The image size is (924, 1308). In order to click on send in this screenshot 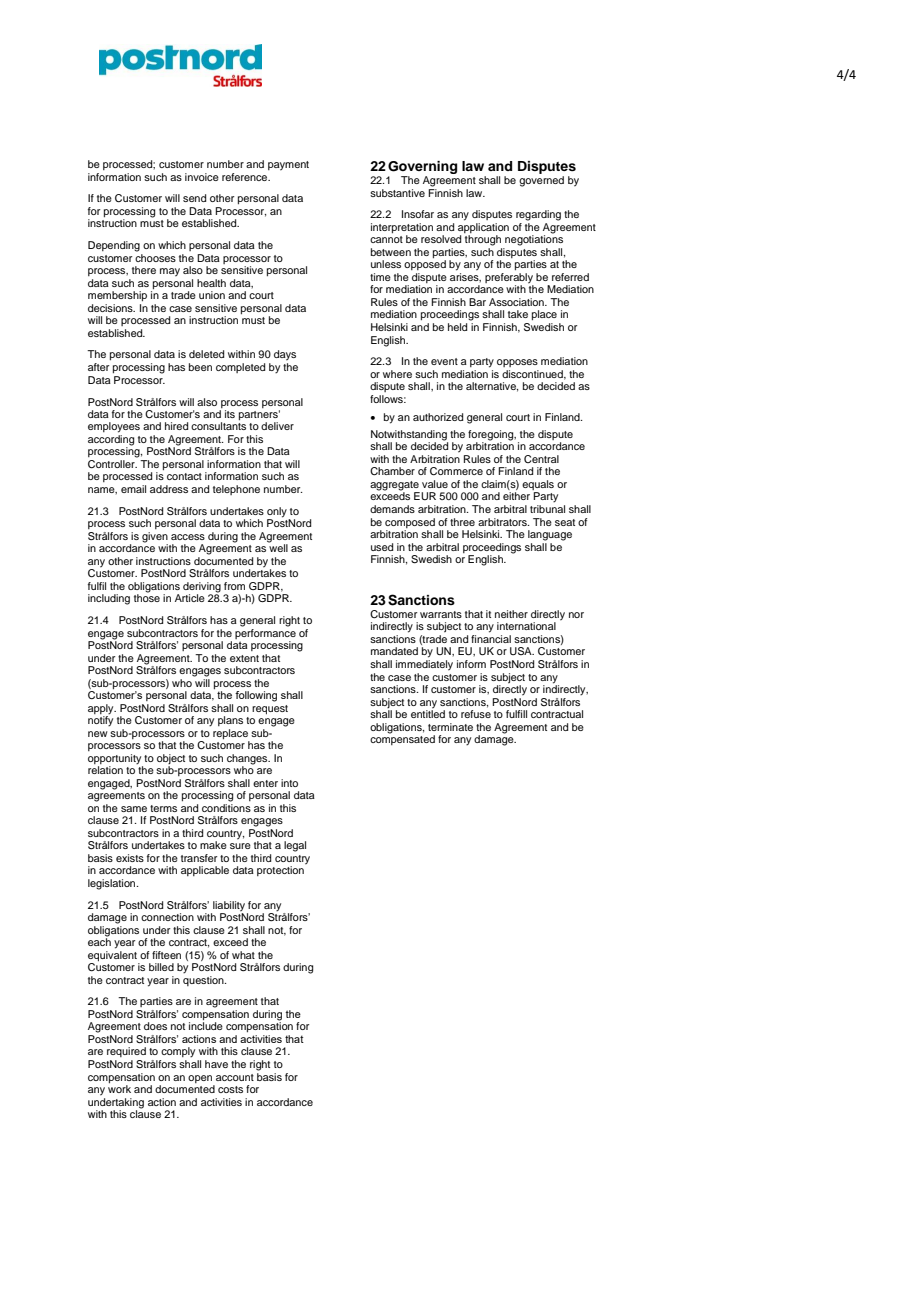, I will do `click(194, 198)`.
